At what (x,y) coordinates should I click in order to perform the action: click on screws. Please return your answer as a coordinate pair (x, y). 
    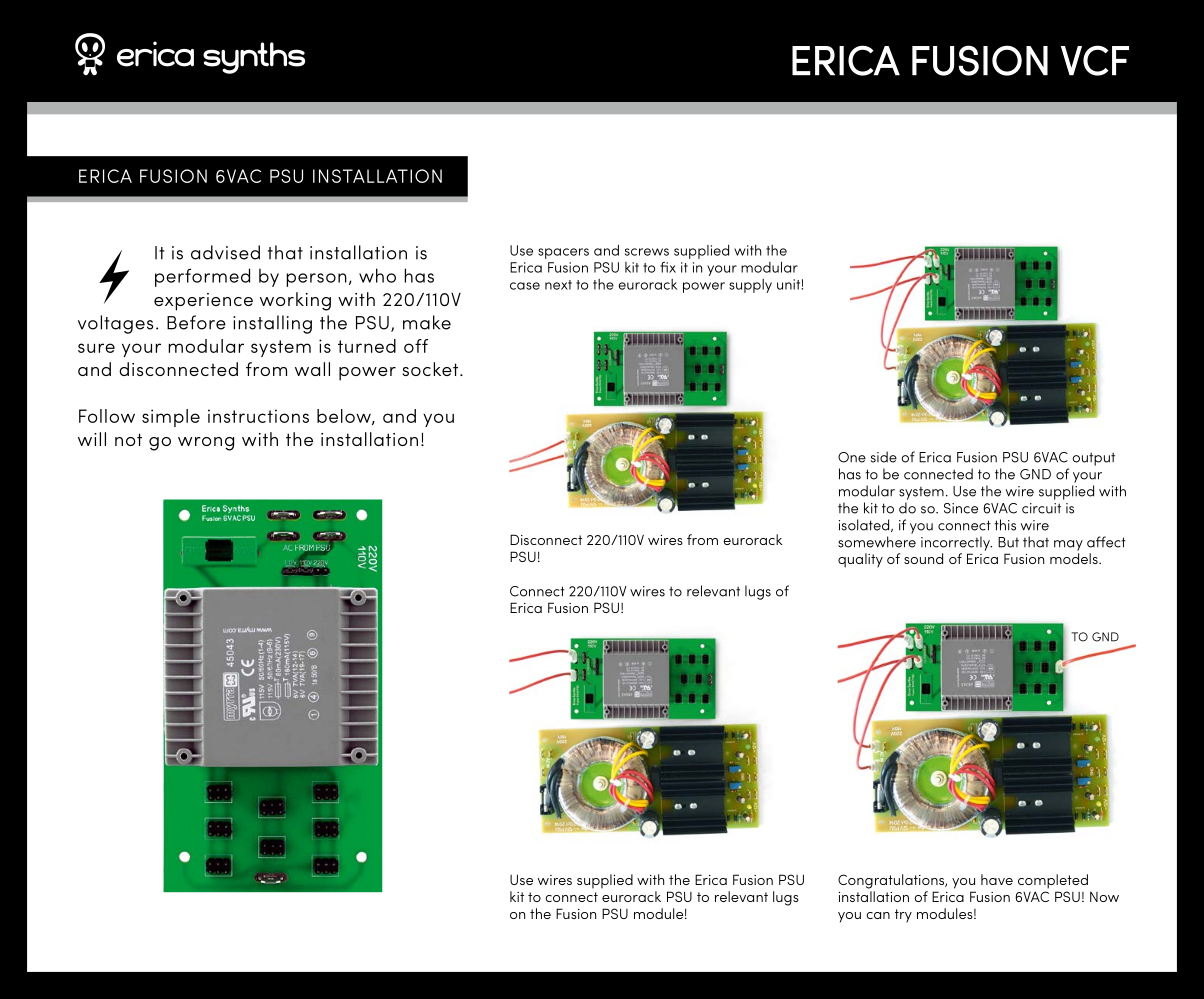
    Looking at the image, I should click on (647, 252).
